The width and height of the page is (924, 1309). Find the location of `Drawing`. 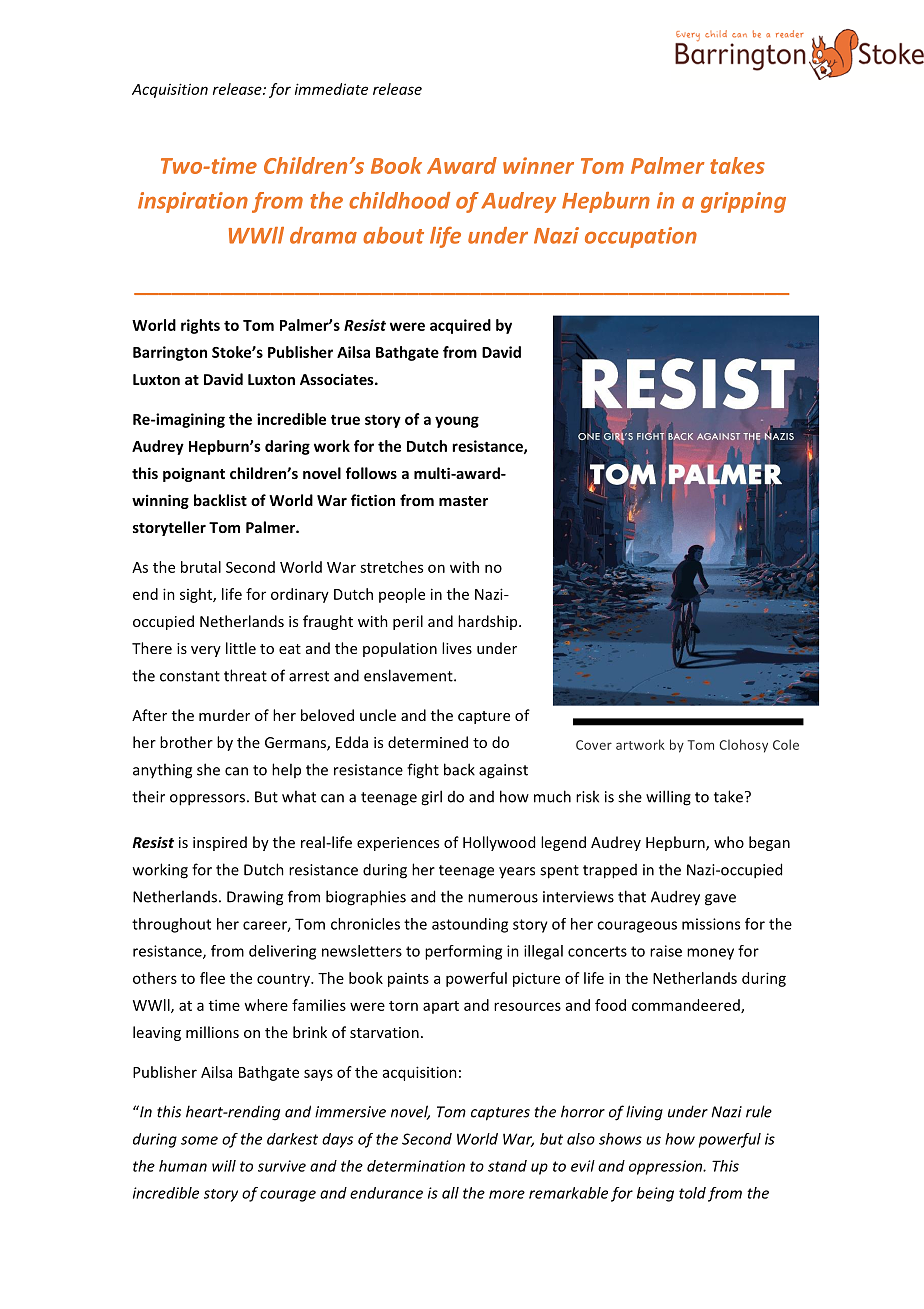

Drawing is located at coordinates (255, 898).
